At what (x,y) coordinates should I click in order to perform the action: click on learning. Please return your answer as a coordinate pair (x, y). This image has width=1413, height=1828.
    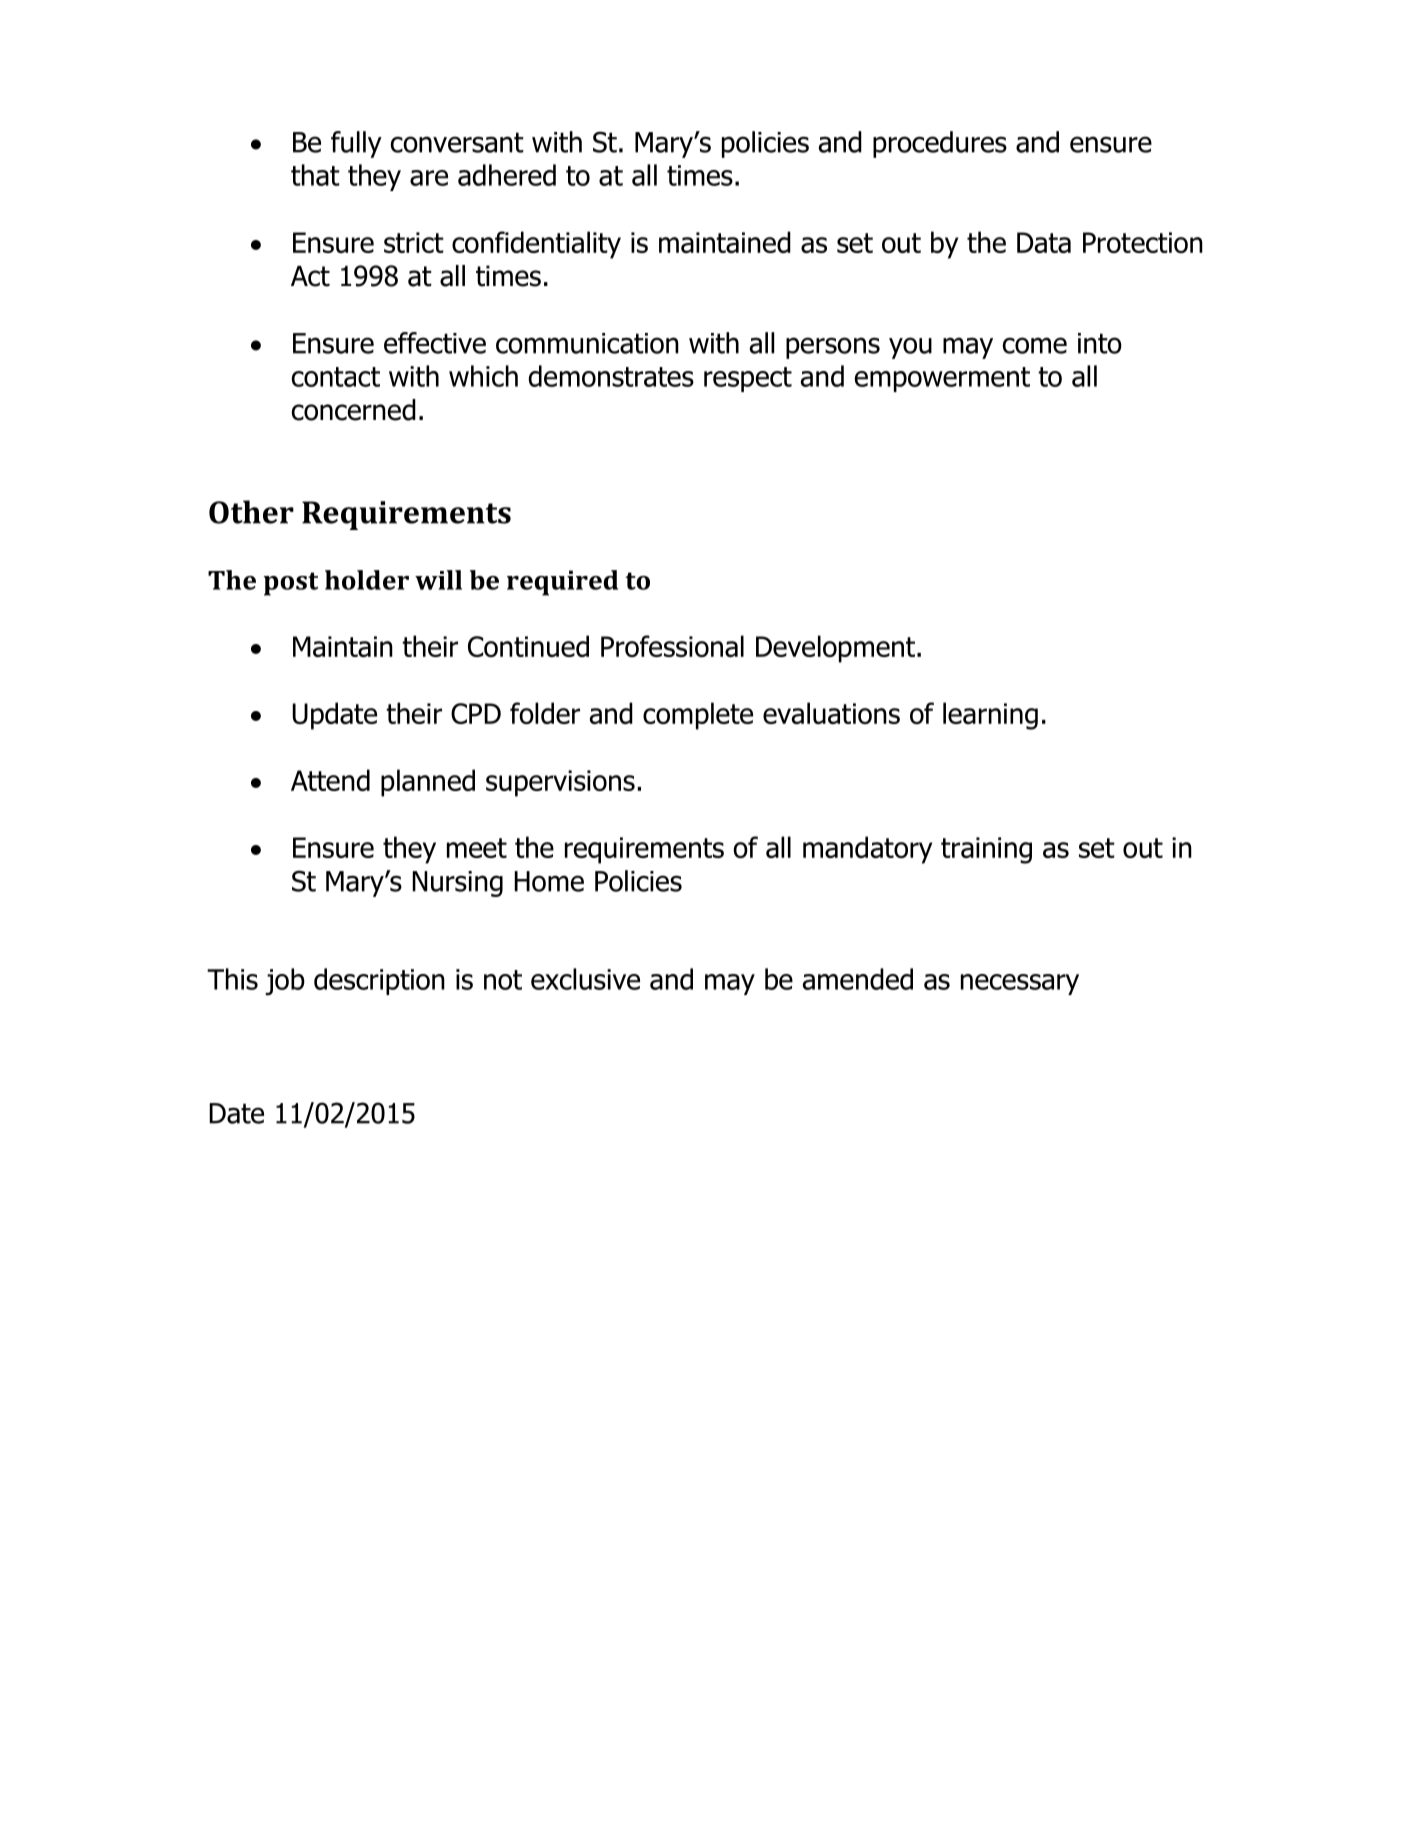
    Looking at the image, I should click on (990, 716).
